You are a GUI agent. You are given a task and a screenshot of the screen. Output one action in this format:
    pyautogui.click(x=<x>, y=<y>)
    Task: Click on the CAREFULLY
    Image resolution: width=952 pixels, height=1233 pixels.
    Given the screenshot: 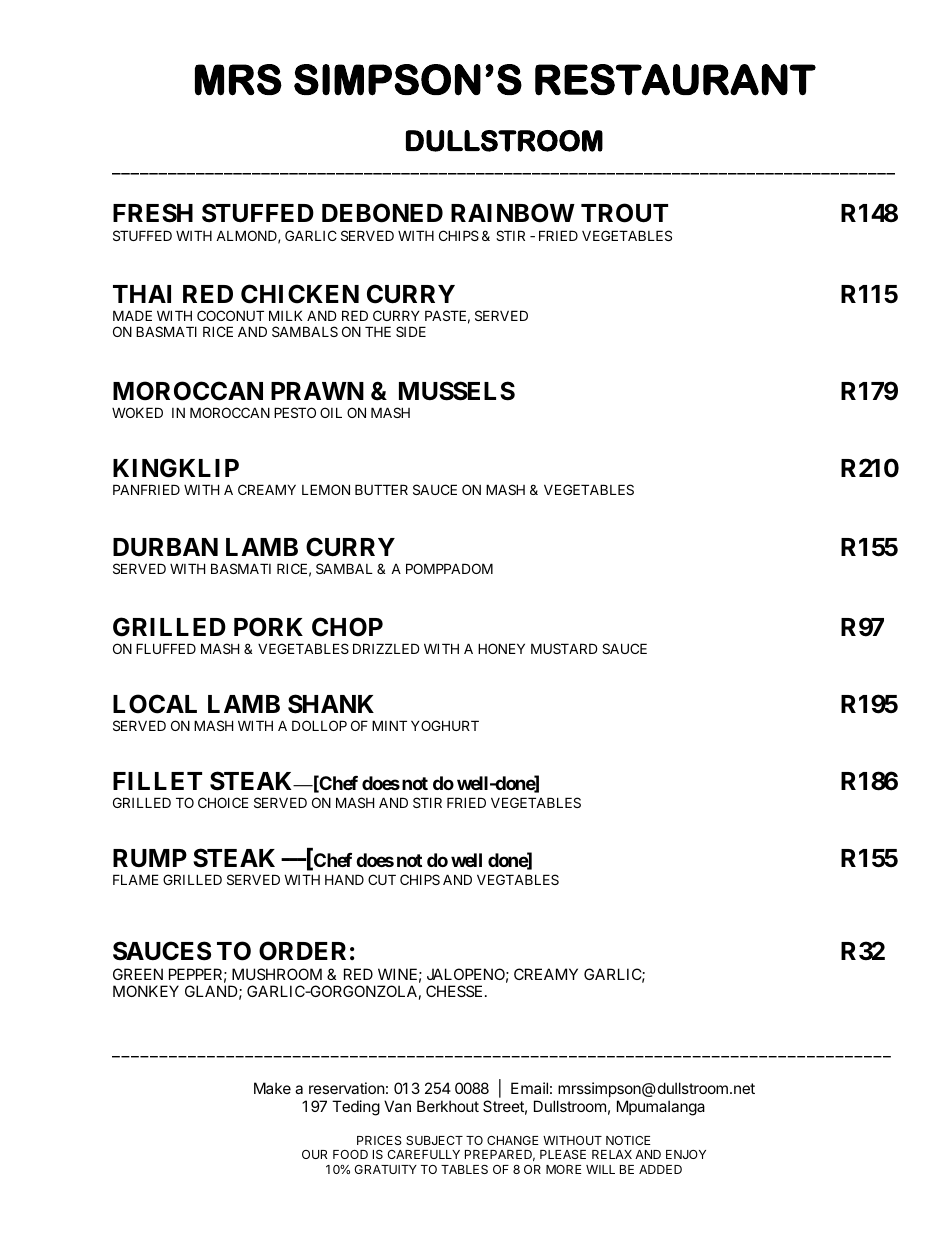 What is the action you would take?
    pyautogui.click(x=423, y=1154)
